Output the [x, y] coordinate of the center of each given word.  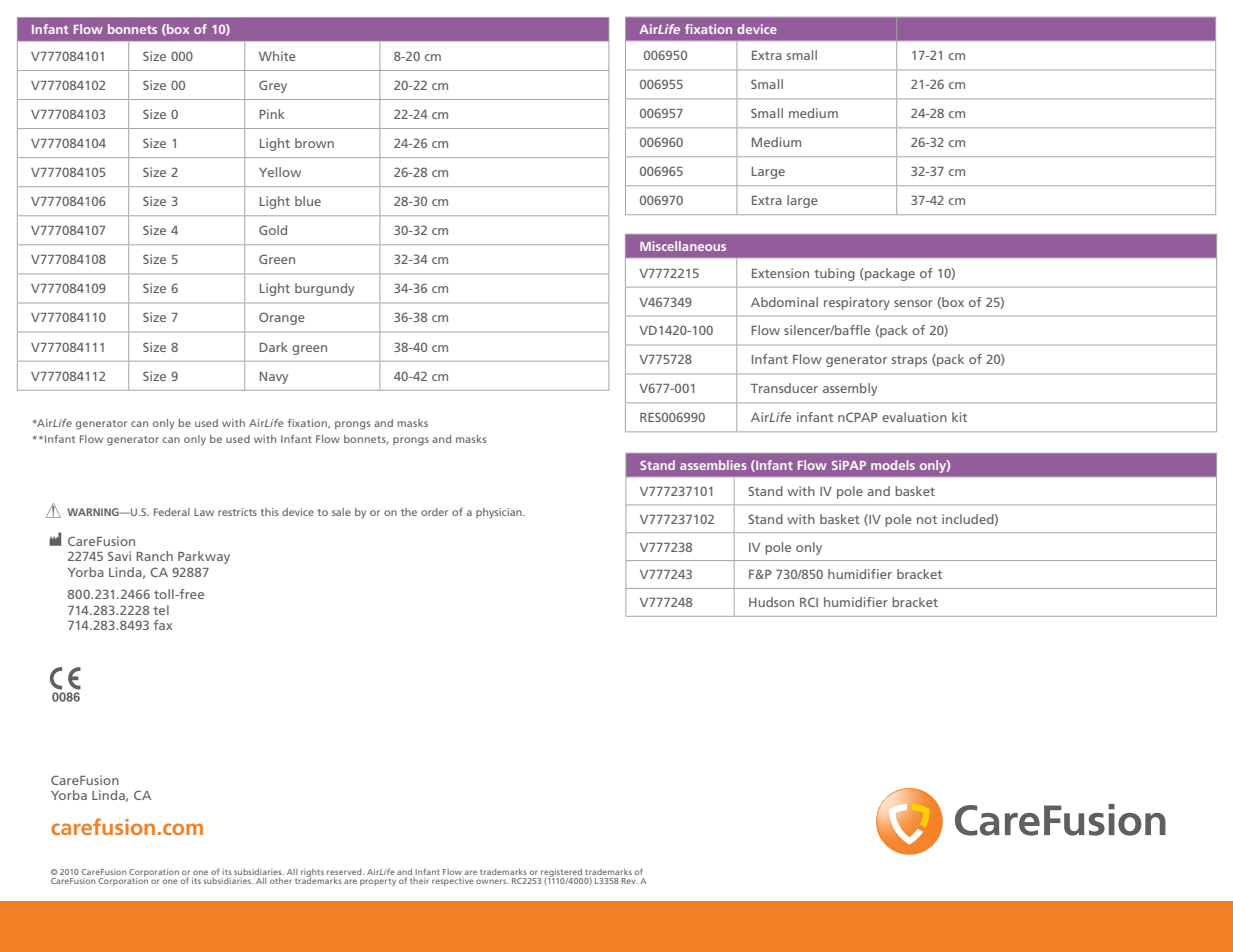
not [927, 519]
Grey [273, 86]
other [281, 881]
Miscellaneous [683, 246]
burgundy [324, 289]
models [893, 465]
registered [561, 874]
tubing [834, 274]
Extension [780, 273]
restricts [237, 512]
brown [314, 143]
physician [500, 513]
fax [162, 625]
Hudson [771, 602]
